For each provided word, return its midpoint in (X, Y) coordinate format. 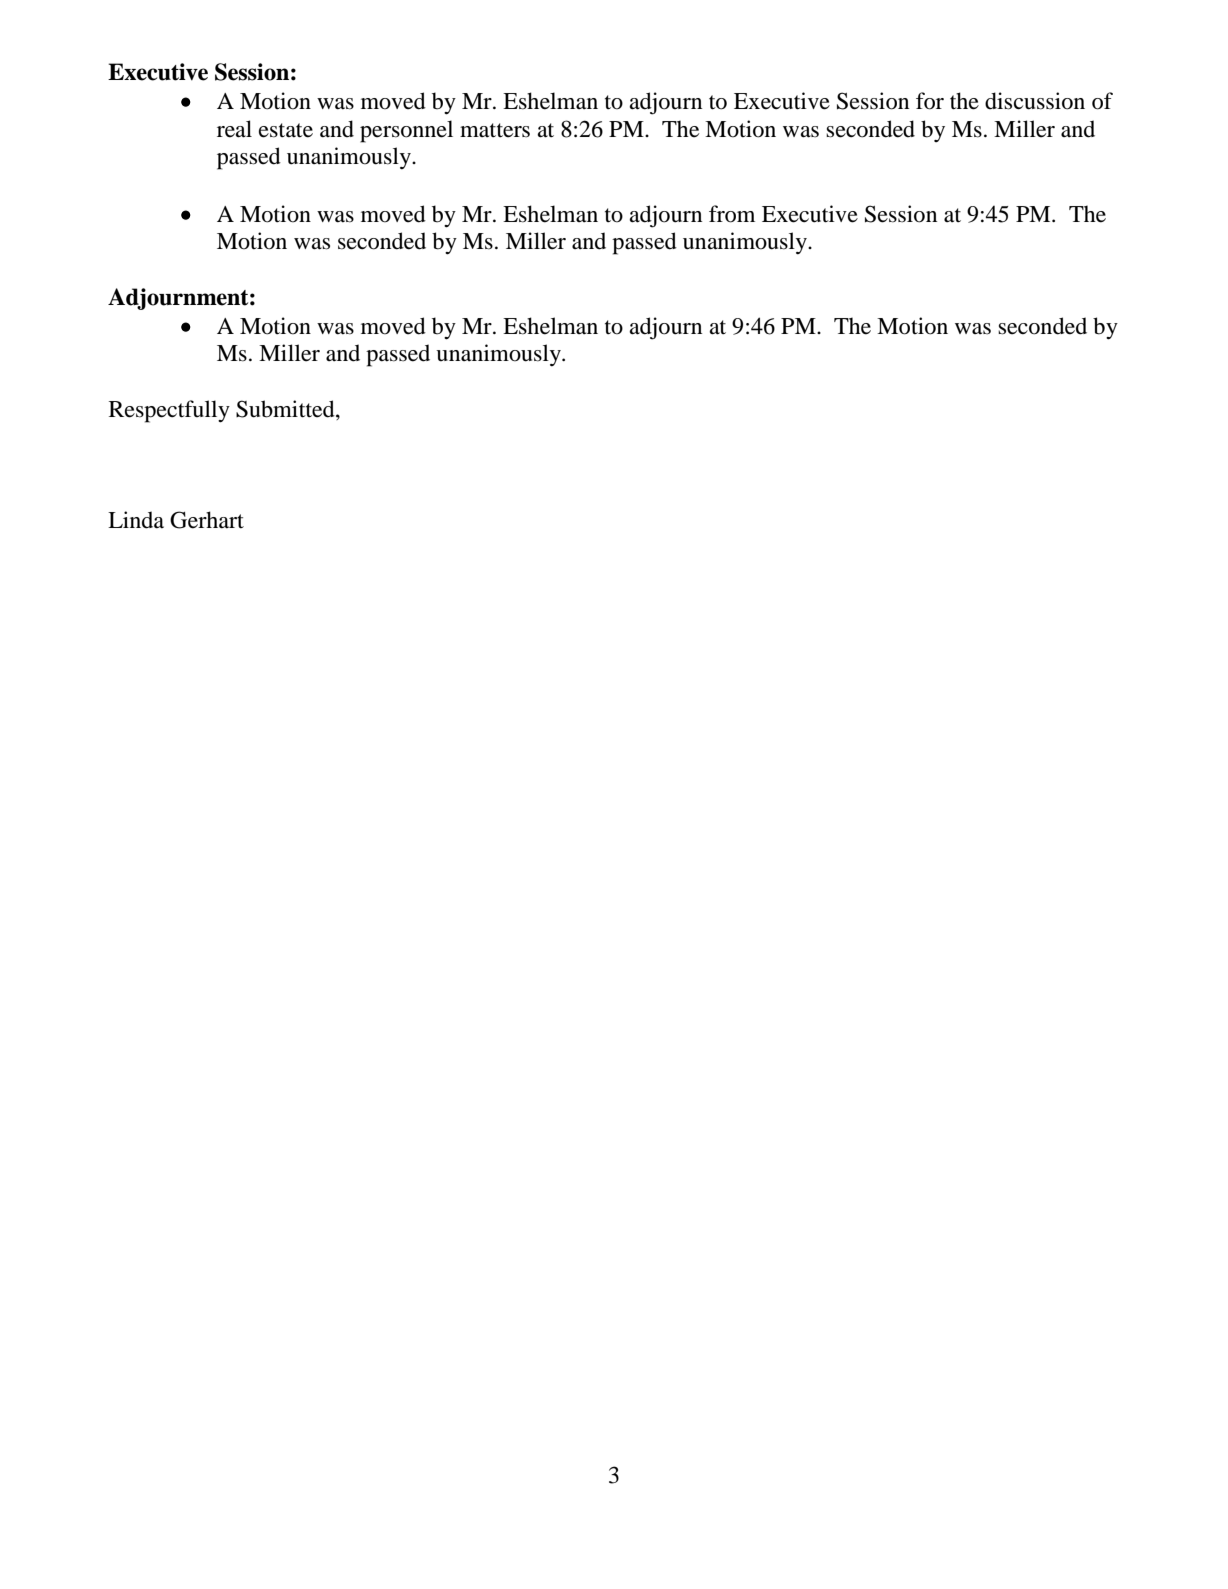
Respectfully (169, 411)
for (930, 101)
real (234, 129)
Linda (136, 520)
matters (495, 130)
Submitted (286, 410)
